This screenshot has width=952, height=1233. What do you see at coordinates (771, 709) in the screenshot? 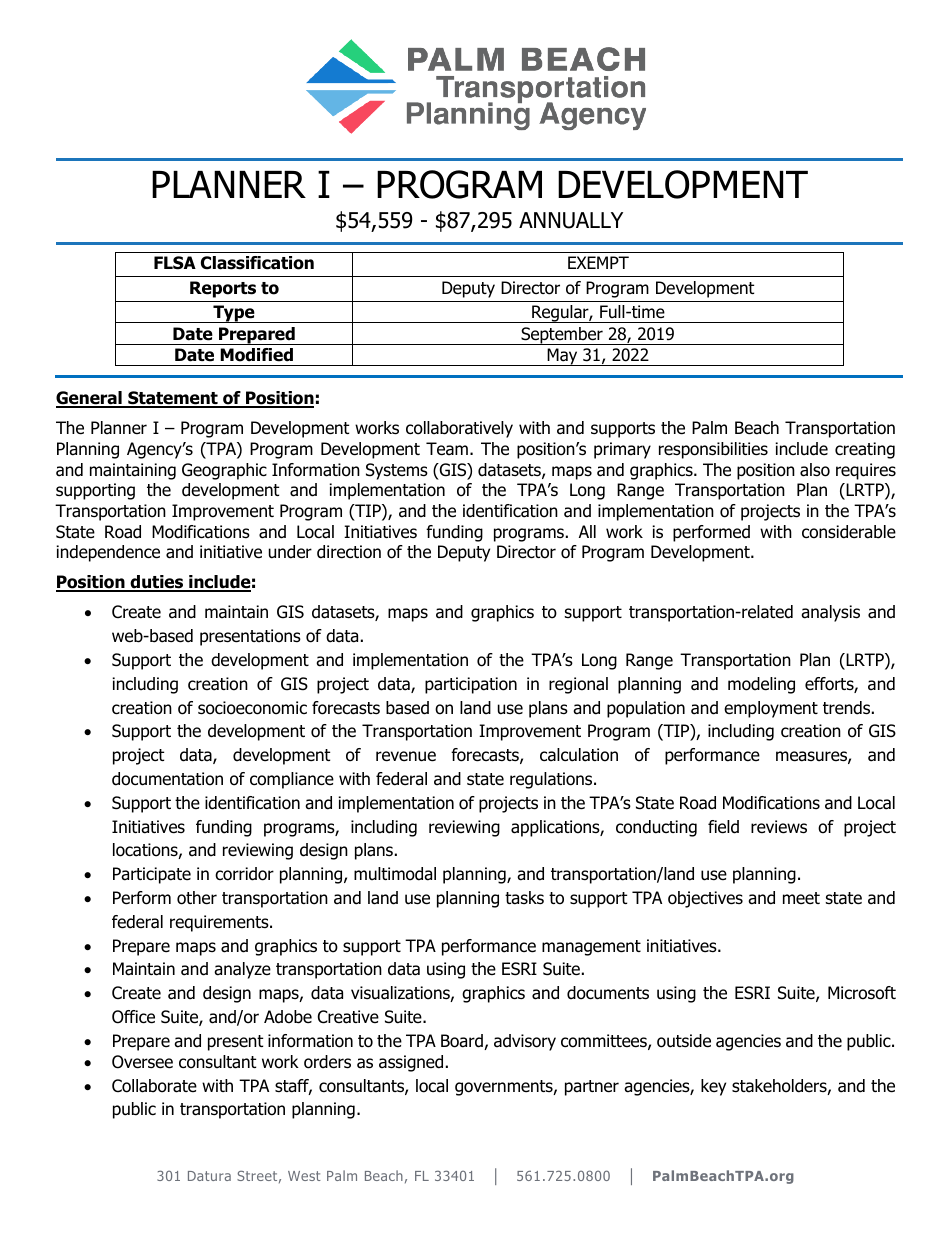
I see `employment` at bounding box center [771, 709].
